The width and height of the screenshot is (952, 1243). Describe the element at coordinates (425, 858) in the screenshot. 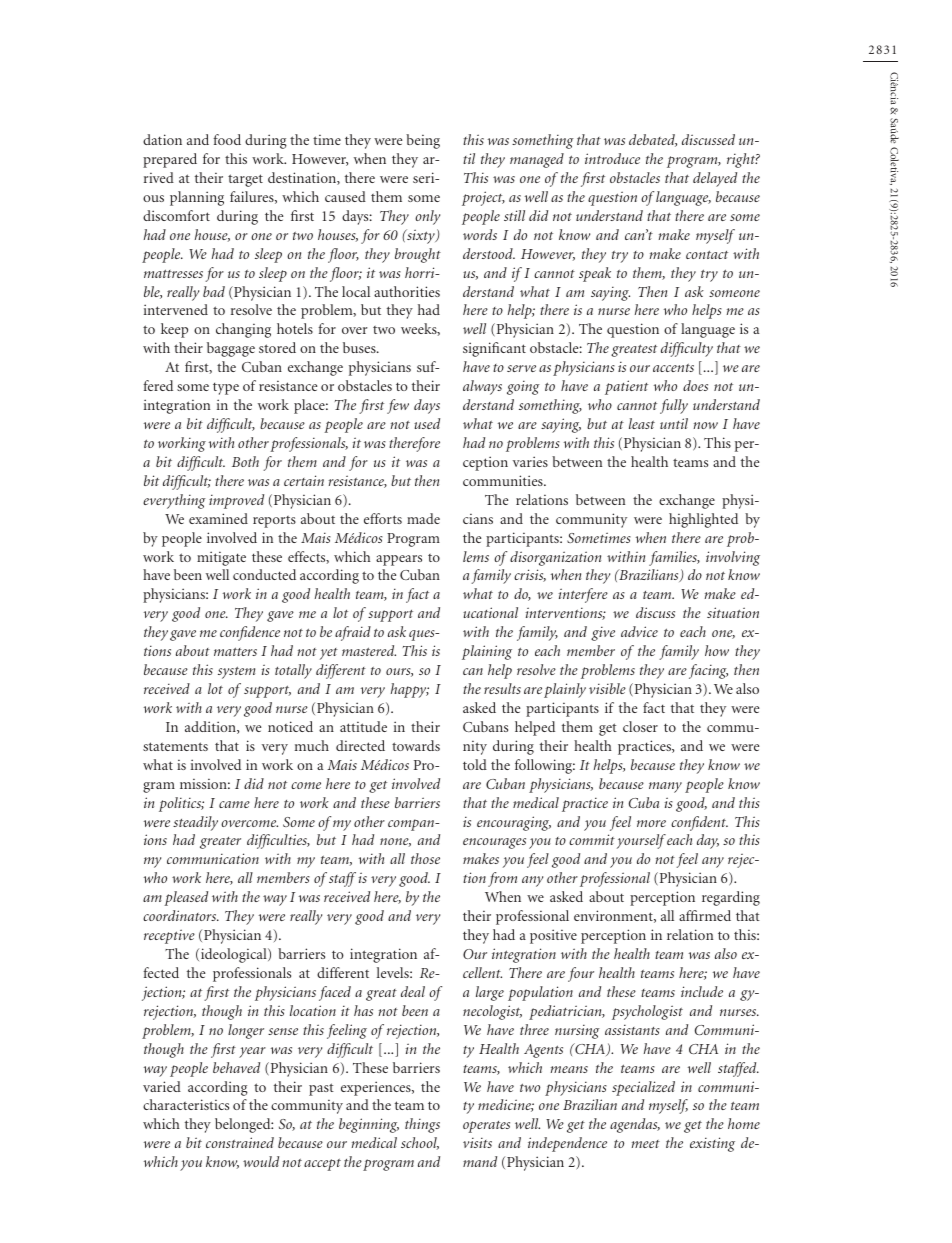

I see `those` at that location.
